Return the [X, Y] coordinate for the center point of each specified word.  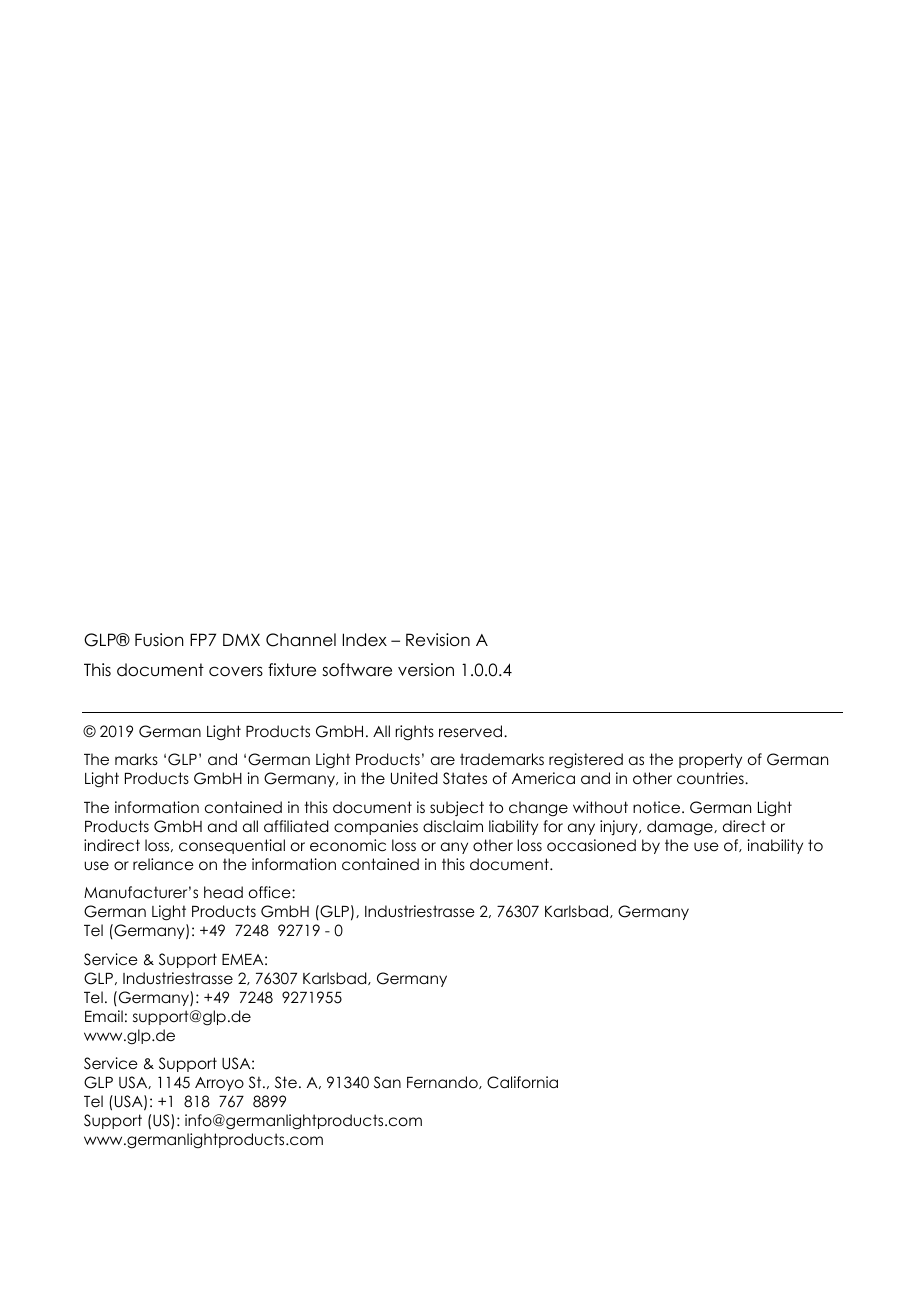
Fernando [443, 1082]
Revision [438, 640]
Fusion [159, 640]
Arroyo [219, 1084]
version [426, 670]
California [522, 1082]
